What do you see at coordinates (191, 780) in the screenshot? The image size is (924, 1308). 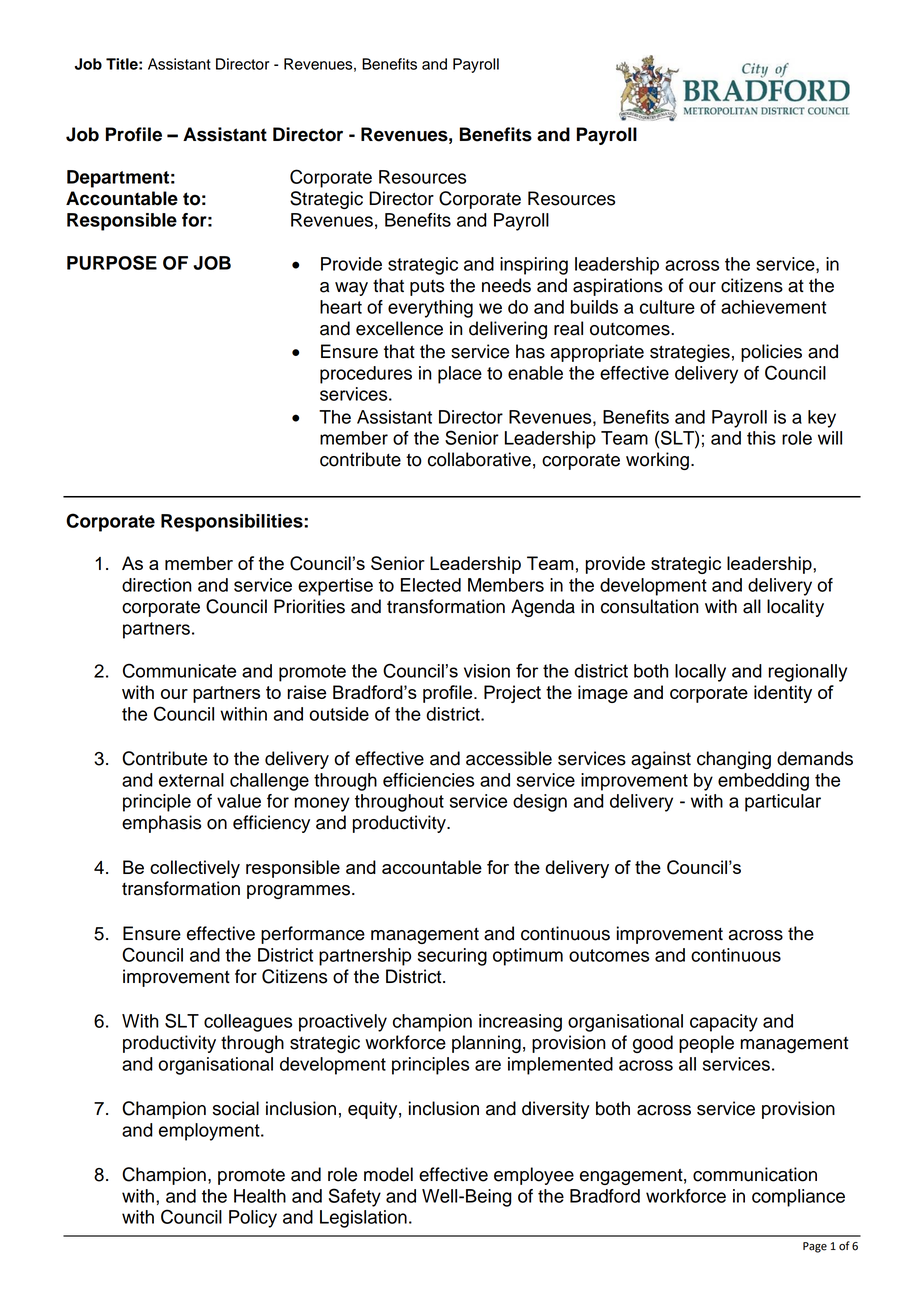 I see `external` at bounding box center [191, 780].
